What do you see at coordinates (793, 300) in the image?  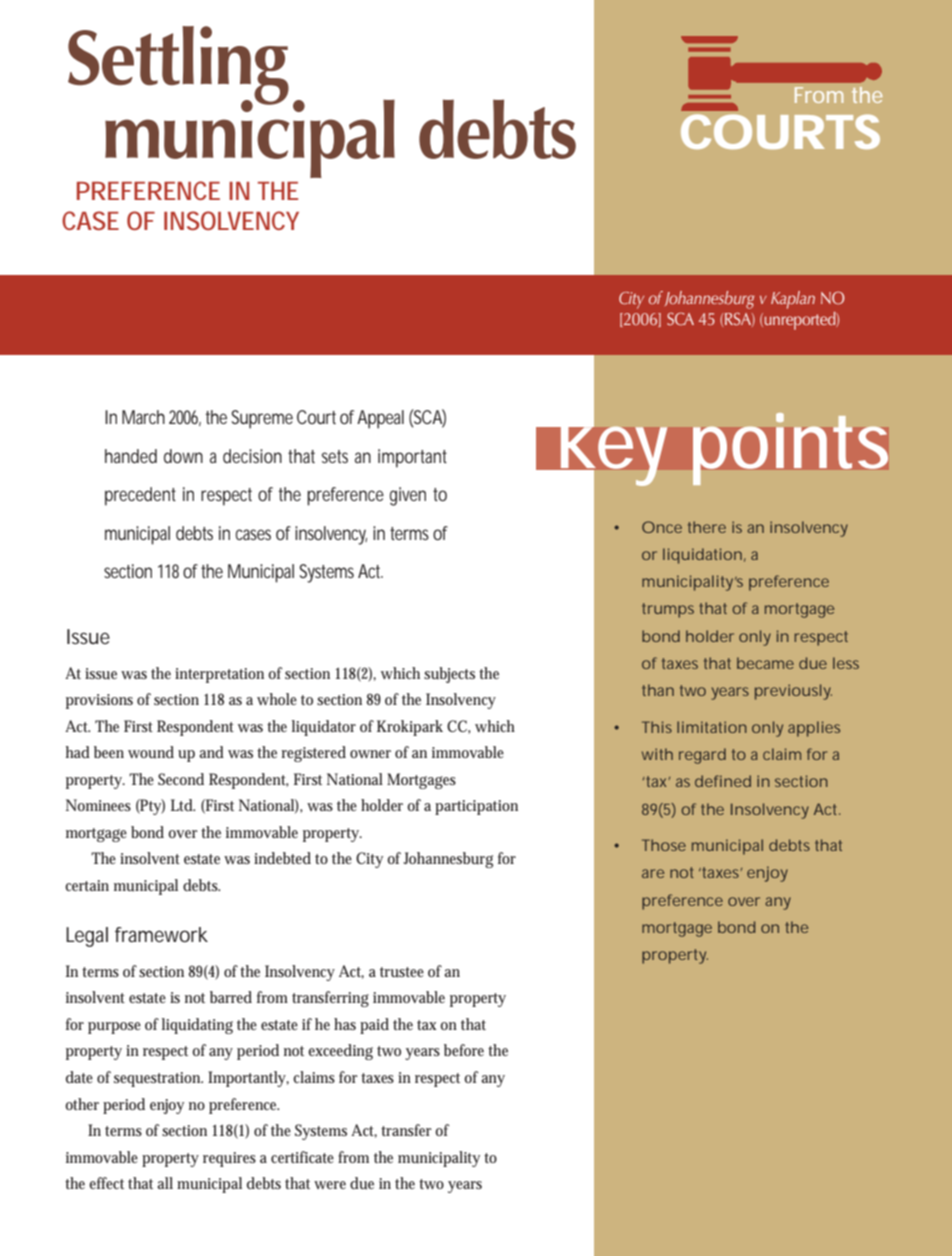 I see `Kaplan` at bounding box center [793, 300].
